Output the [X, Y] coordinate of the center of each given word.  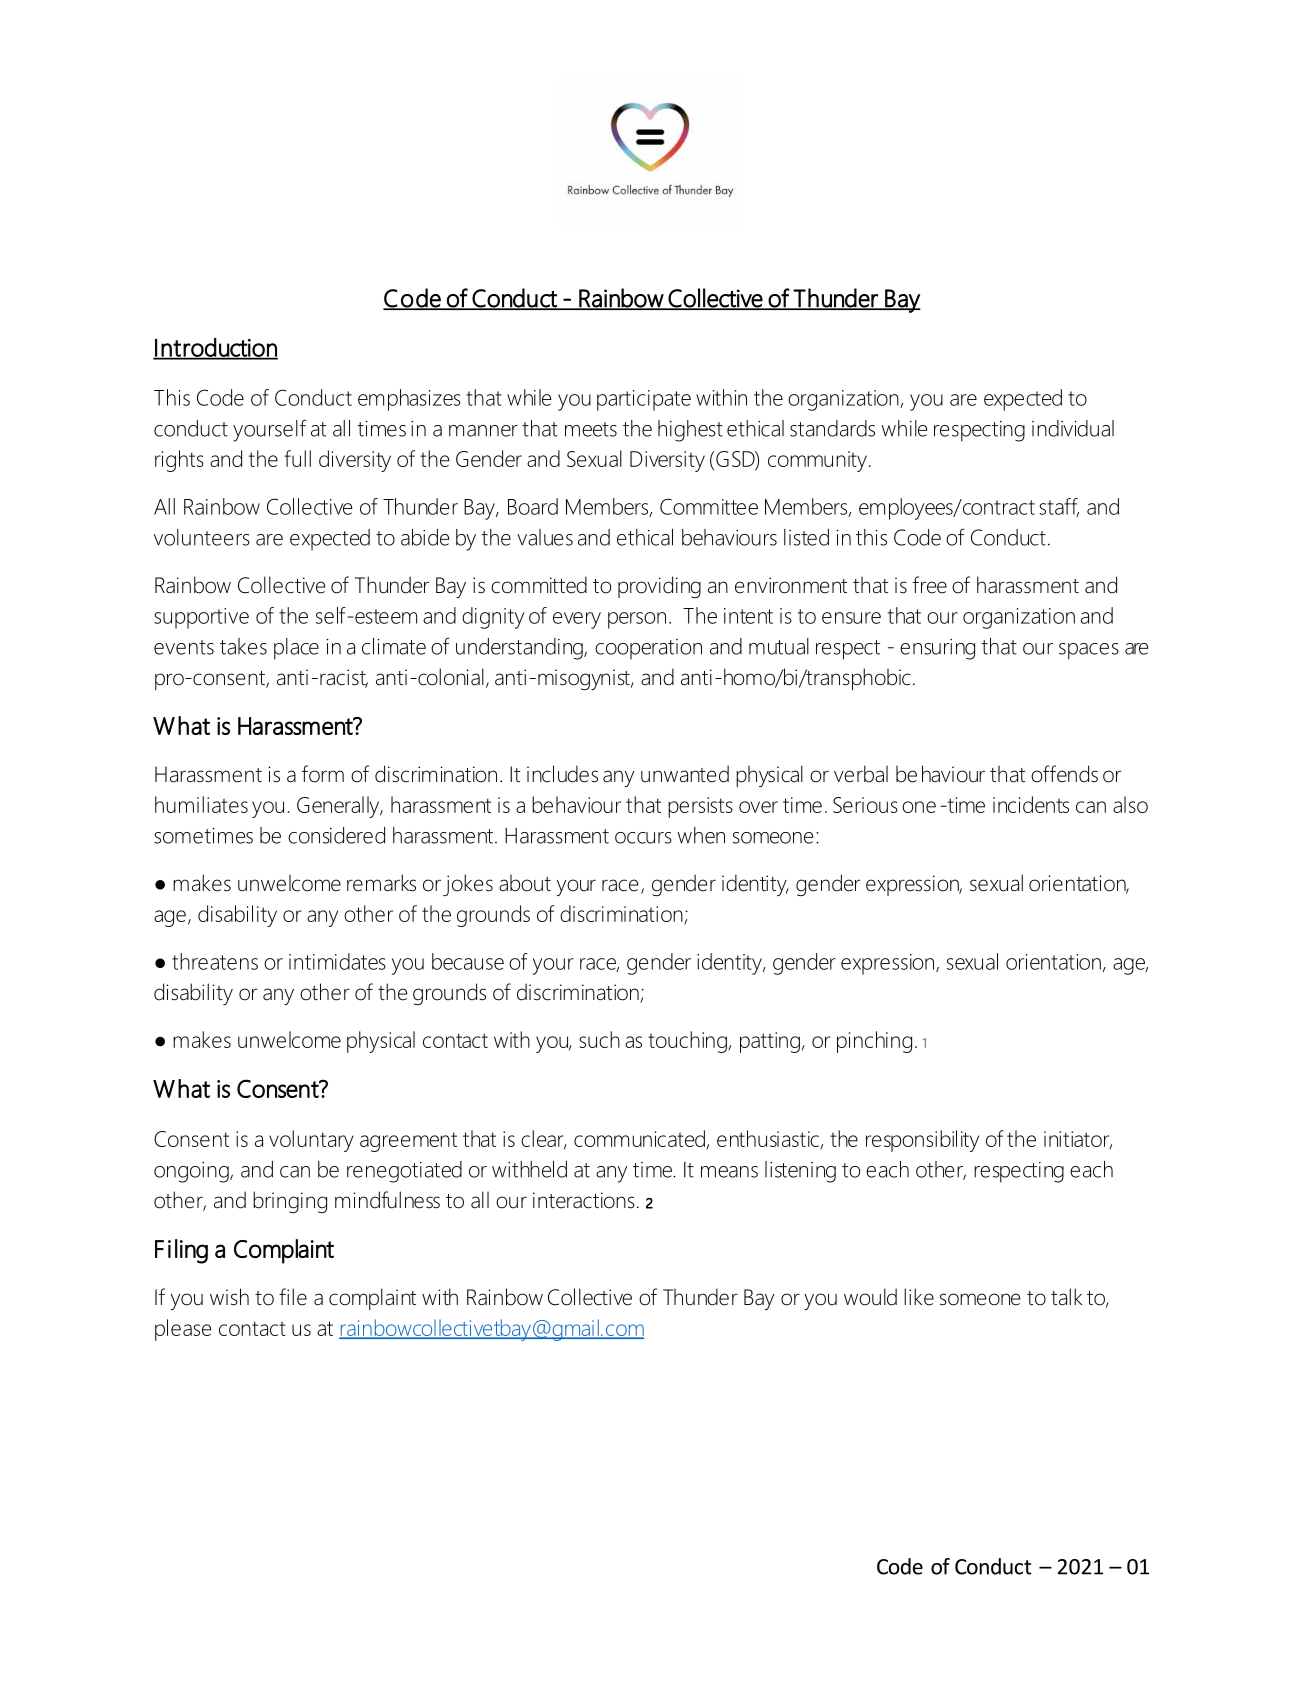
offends [1064, 774]
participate [644, 400]
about [525, 883]
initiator [1078, 1140]
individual [1073, 428]
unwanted [685, 774]
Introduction [215, 348]
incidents [1031, 804]
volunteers [202, 537]
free [930, 585]
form [323, 774]
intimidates [337, 961]
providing [659, 587]
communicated [640, 1139]
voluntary [311, 1141]
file [293, 1297]
